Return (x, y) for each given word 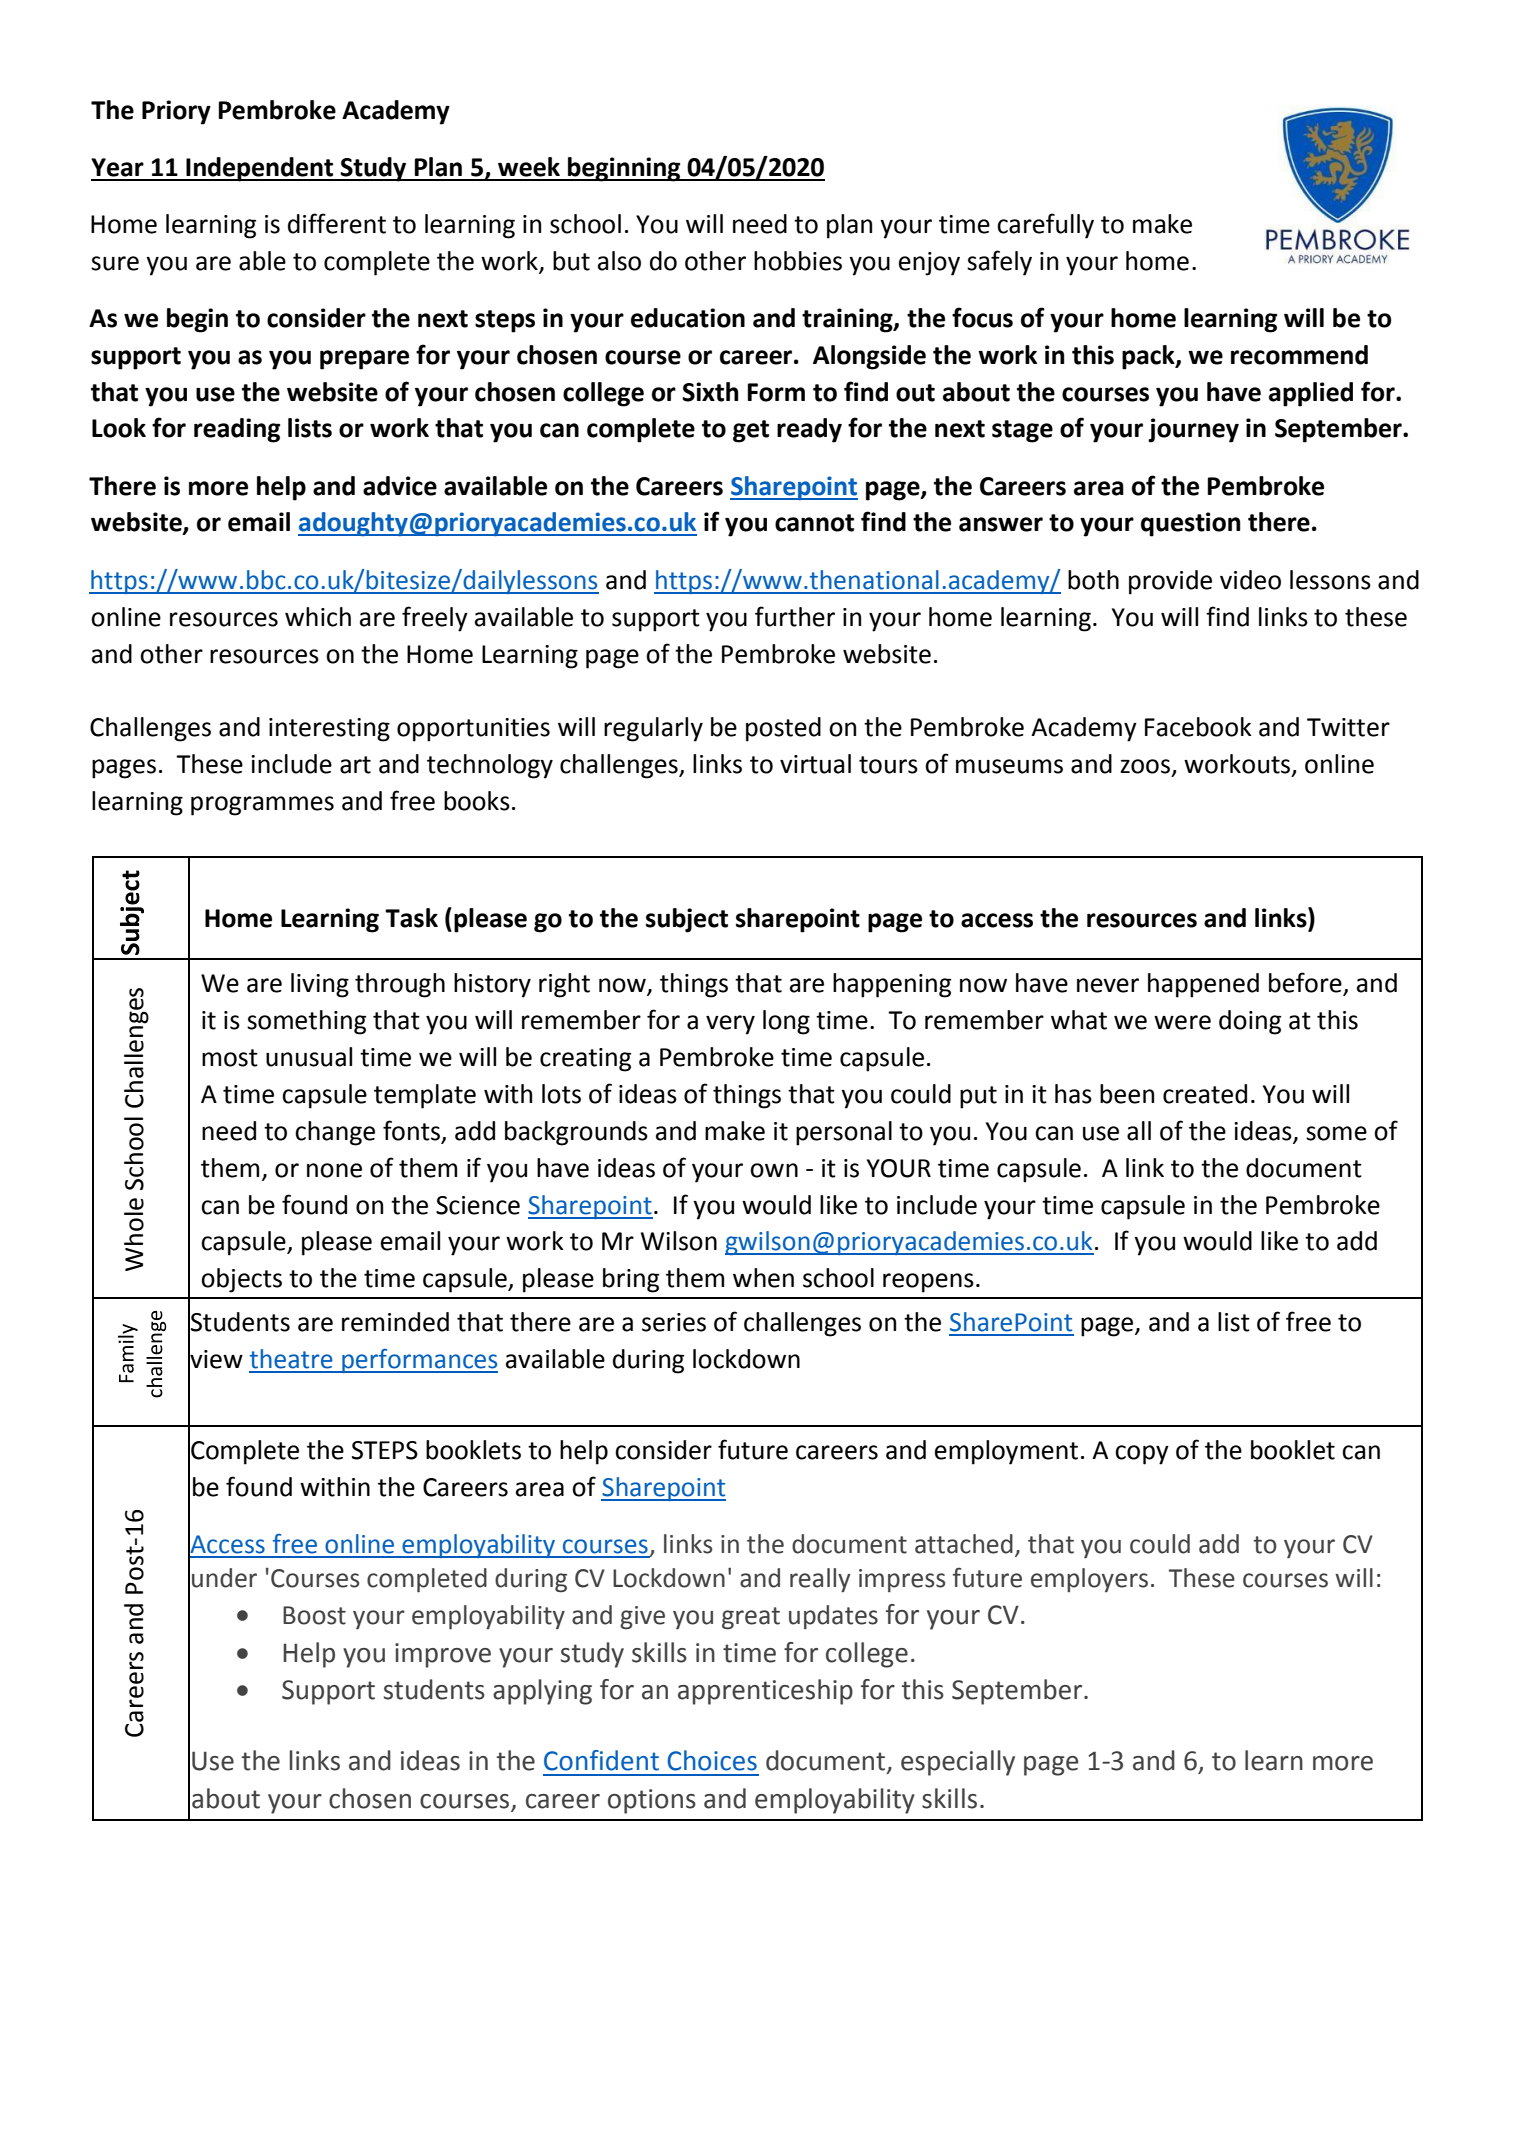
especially (958, 1763)
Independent (260, 169)
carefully (1045, 226)
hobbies (798, 261)
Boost (314, 1615)
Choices (712, 1760)
